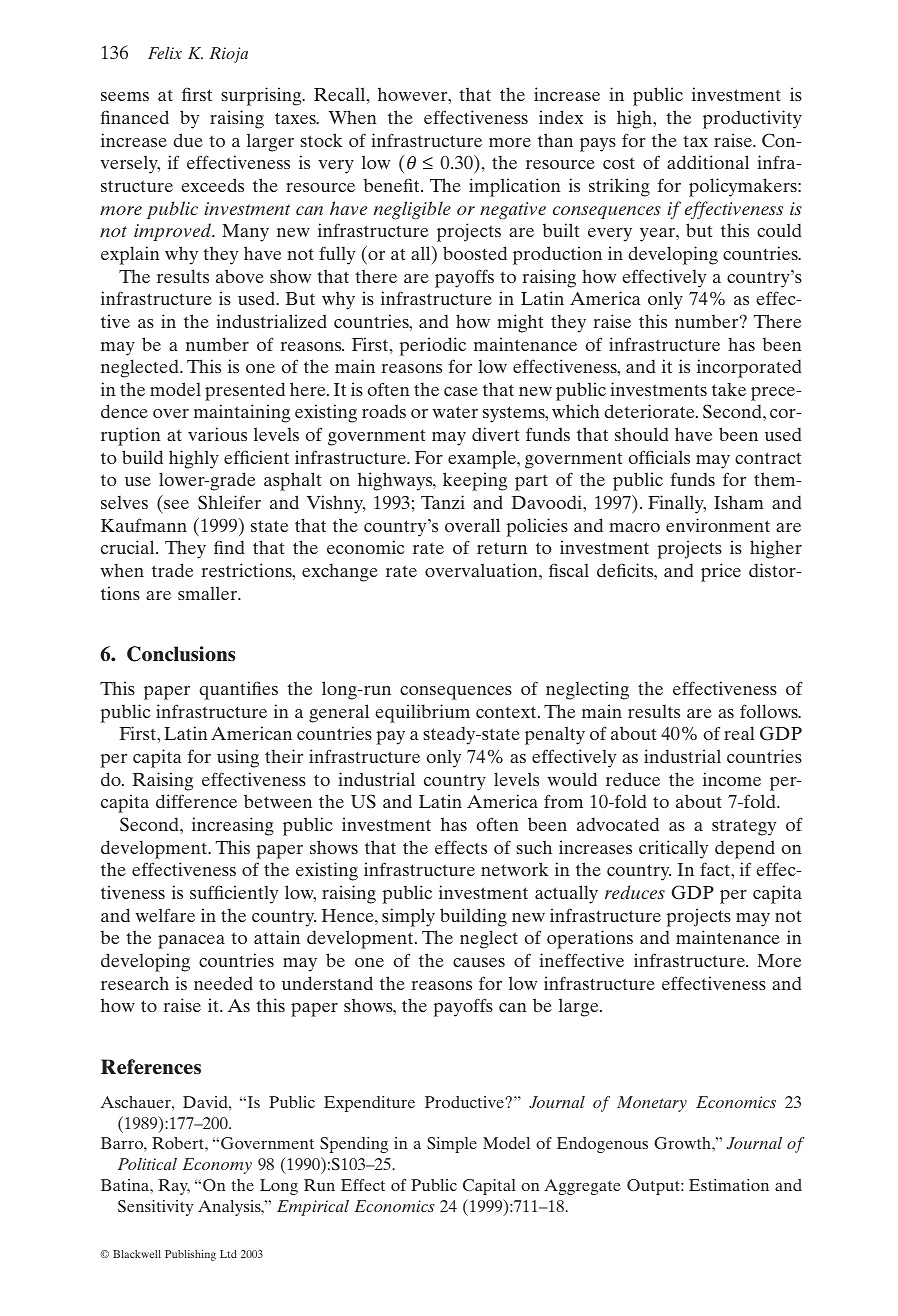 Image resolution: width=898 pixels, height=1316 pixels. What do you see at coordinates (673, 849) in the screenshot?
I see `critically` at bounding box center [673, 849].
